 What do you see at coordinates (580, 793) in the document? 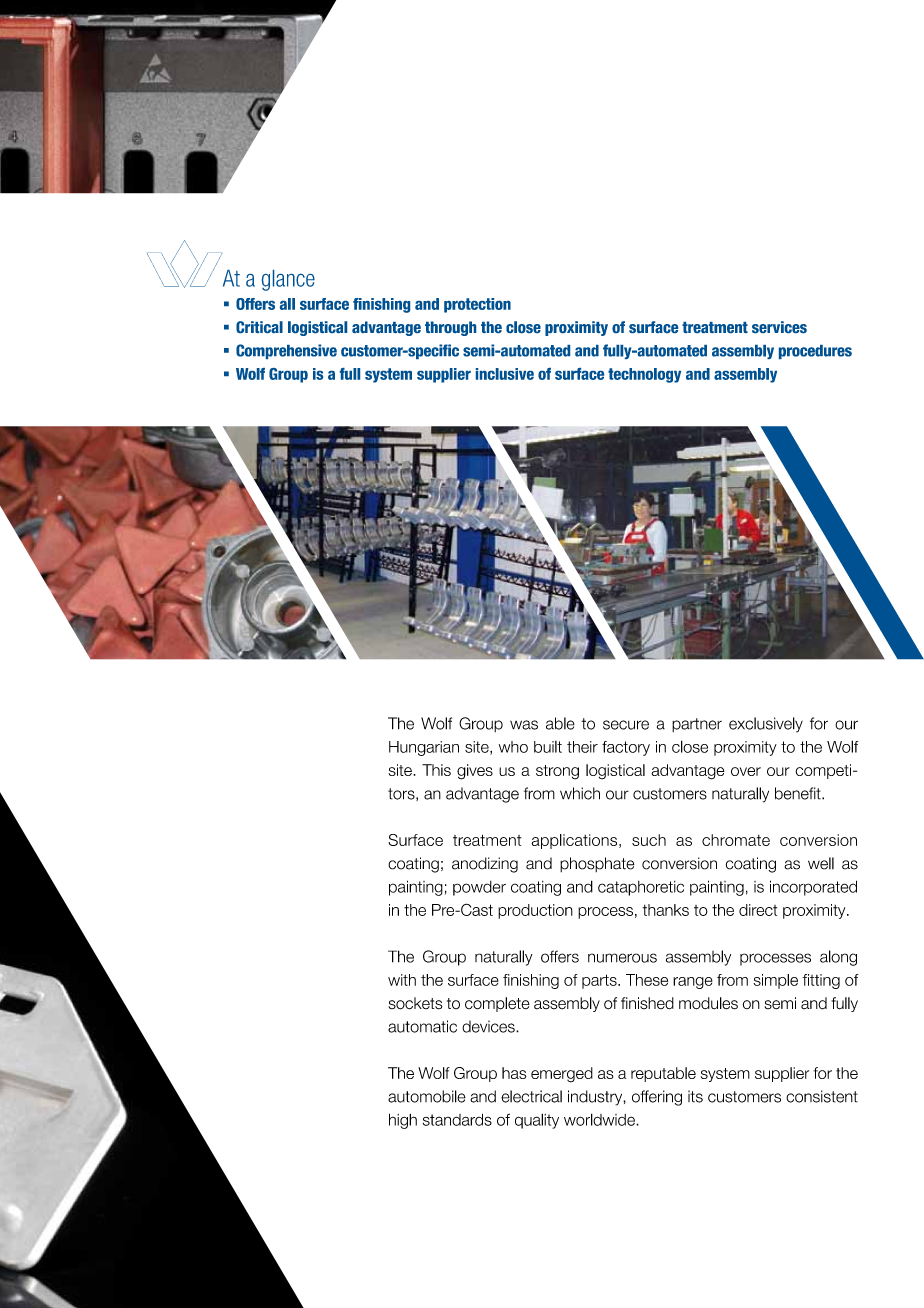
I see `which` at bounding box center [580, 793].
